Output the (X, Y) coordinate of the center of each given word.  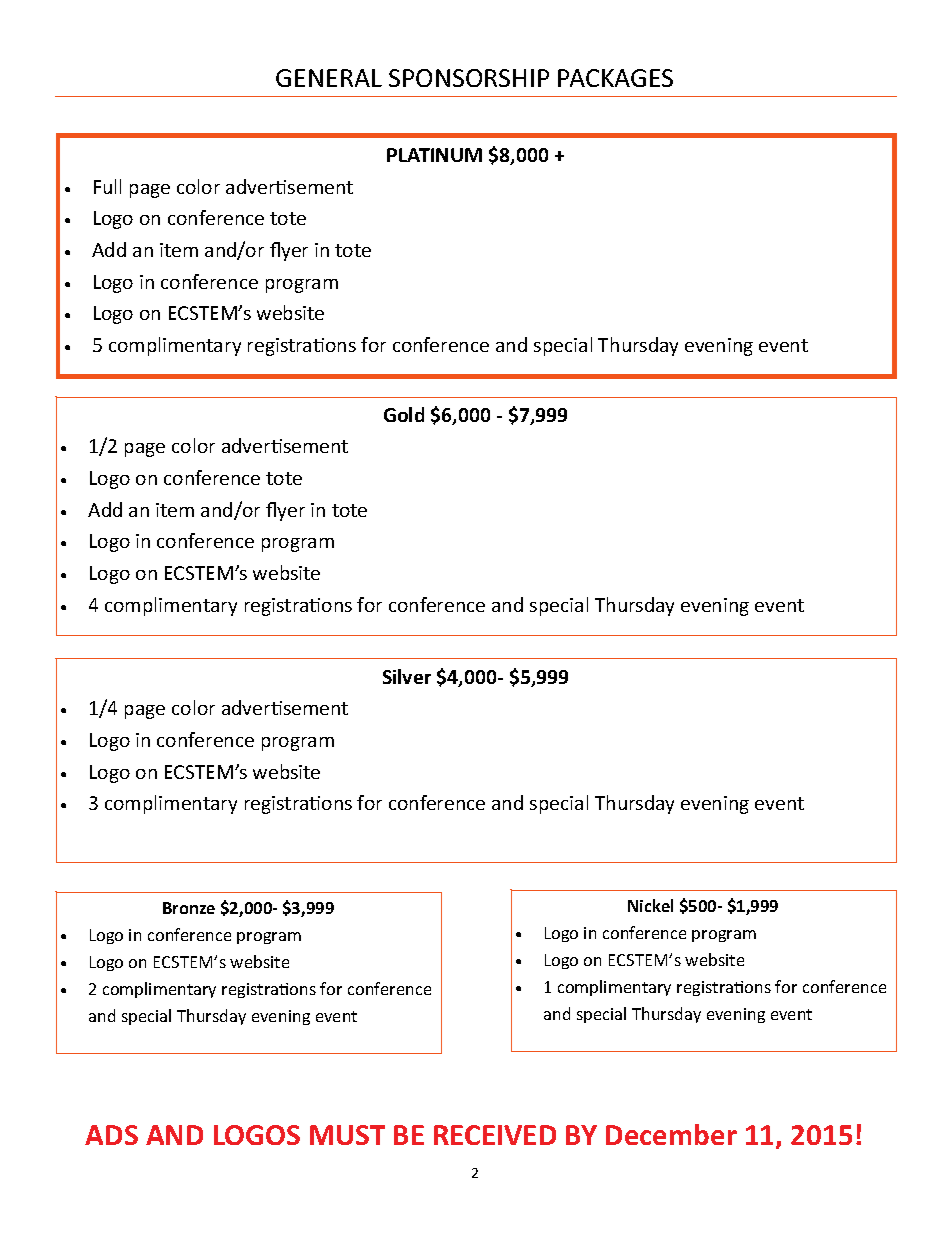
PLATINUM (434, 155)
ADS (111, 1135)
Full (107, 186)
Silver (407, 676)
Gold (404, 414)
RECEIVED (495, 1135)
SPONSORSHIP (469, 78)
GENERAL (329, 78)
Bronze (189, 908)
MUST (347, 1135)
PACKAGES (615, 78)
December (671, 1134)
